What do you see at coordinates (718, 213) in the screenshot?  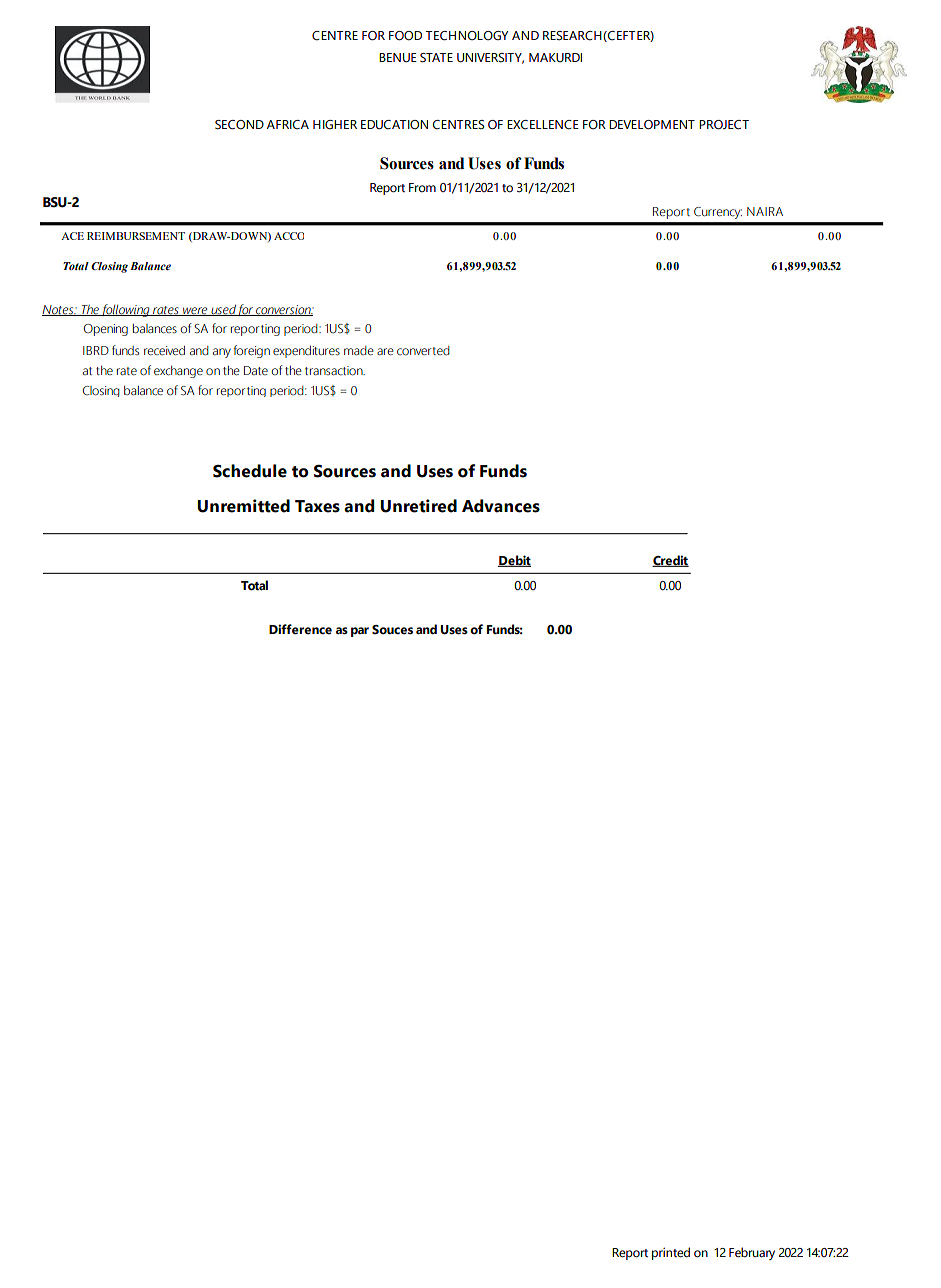 I see `Currency` at bounding box center [718, 213].
